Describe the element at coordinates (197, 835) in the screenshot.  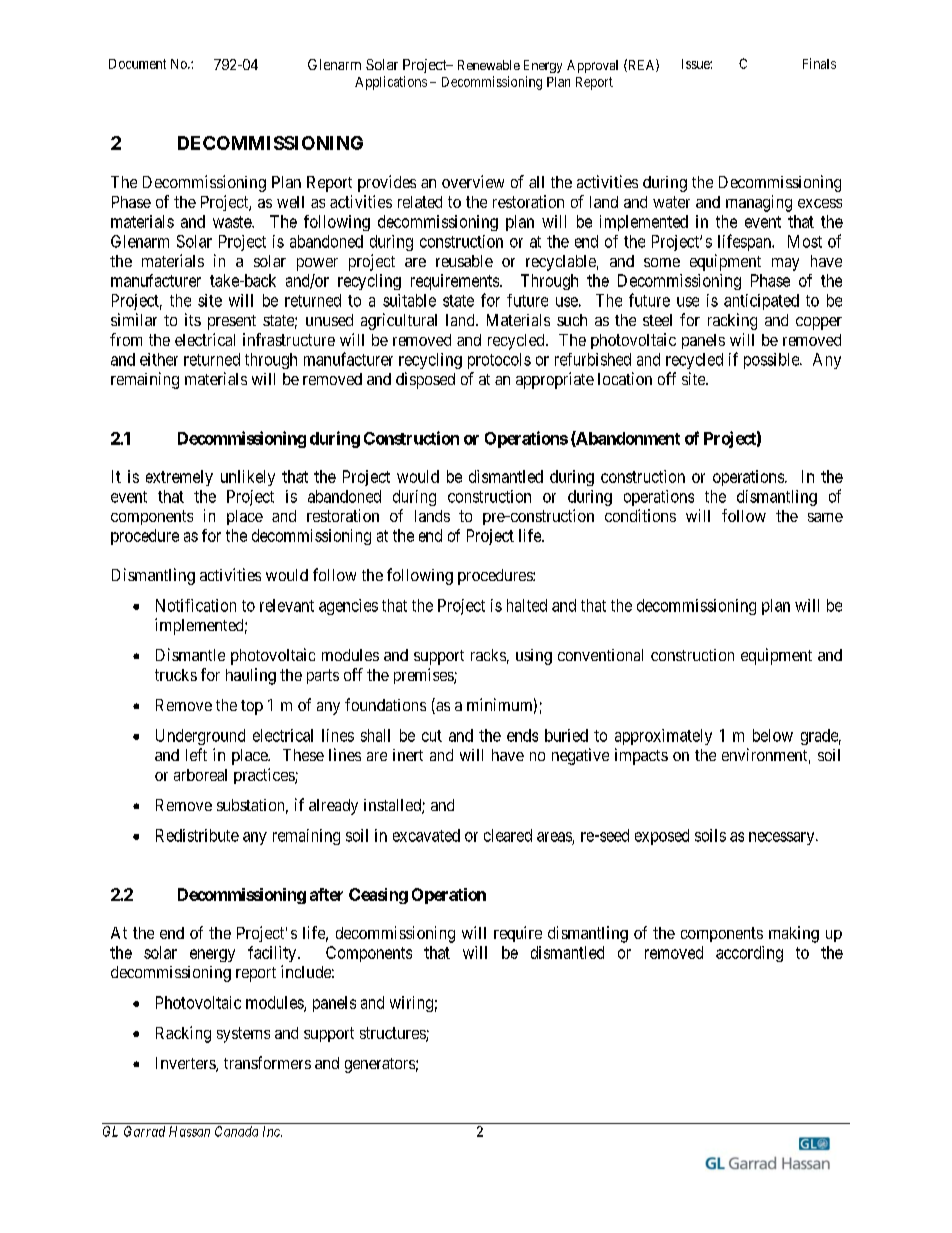
I see `Redistribute` at that location.
